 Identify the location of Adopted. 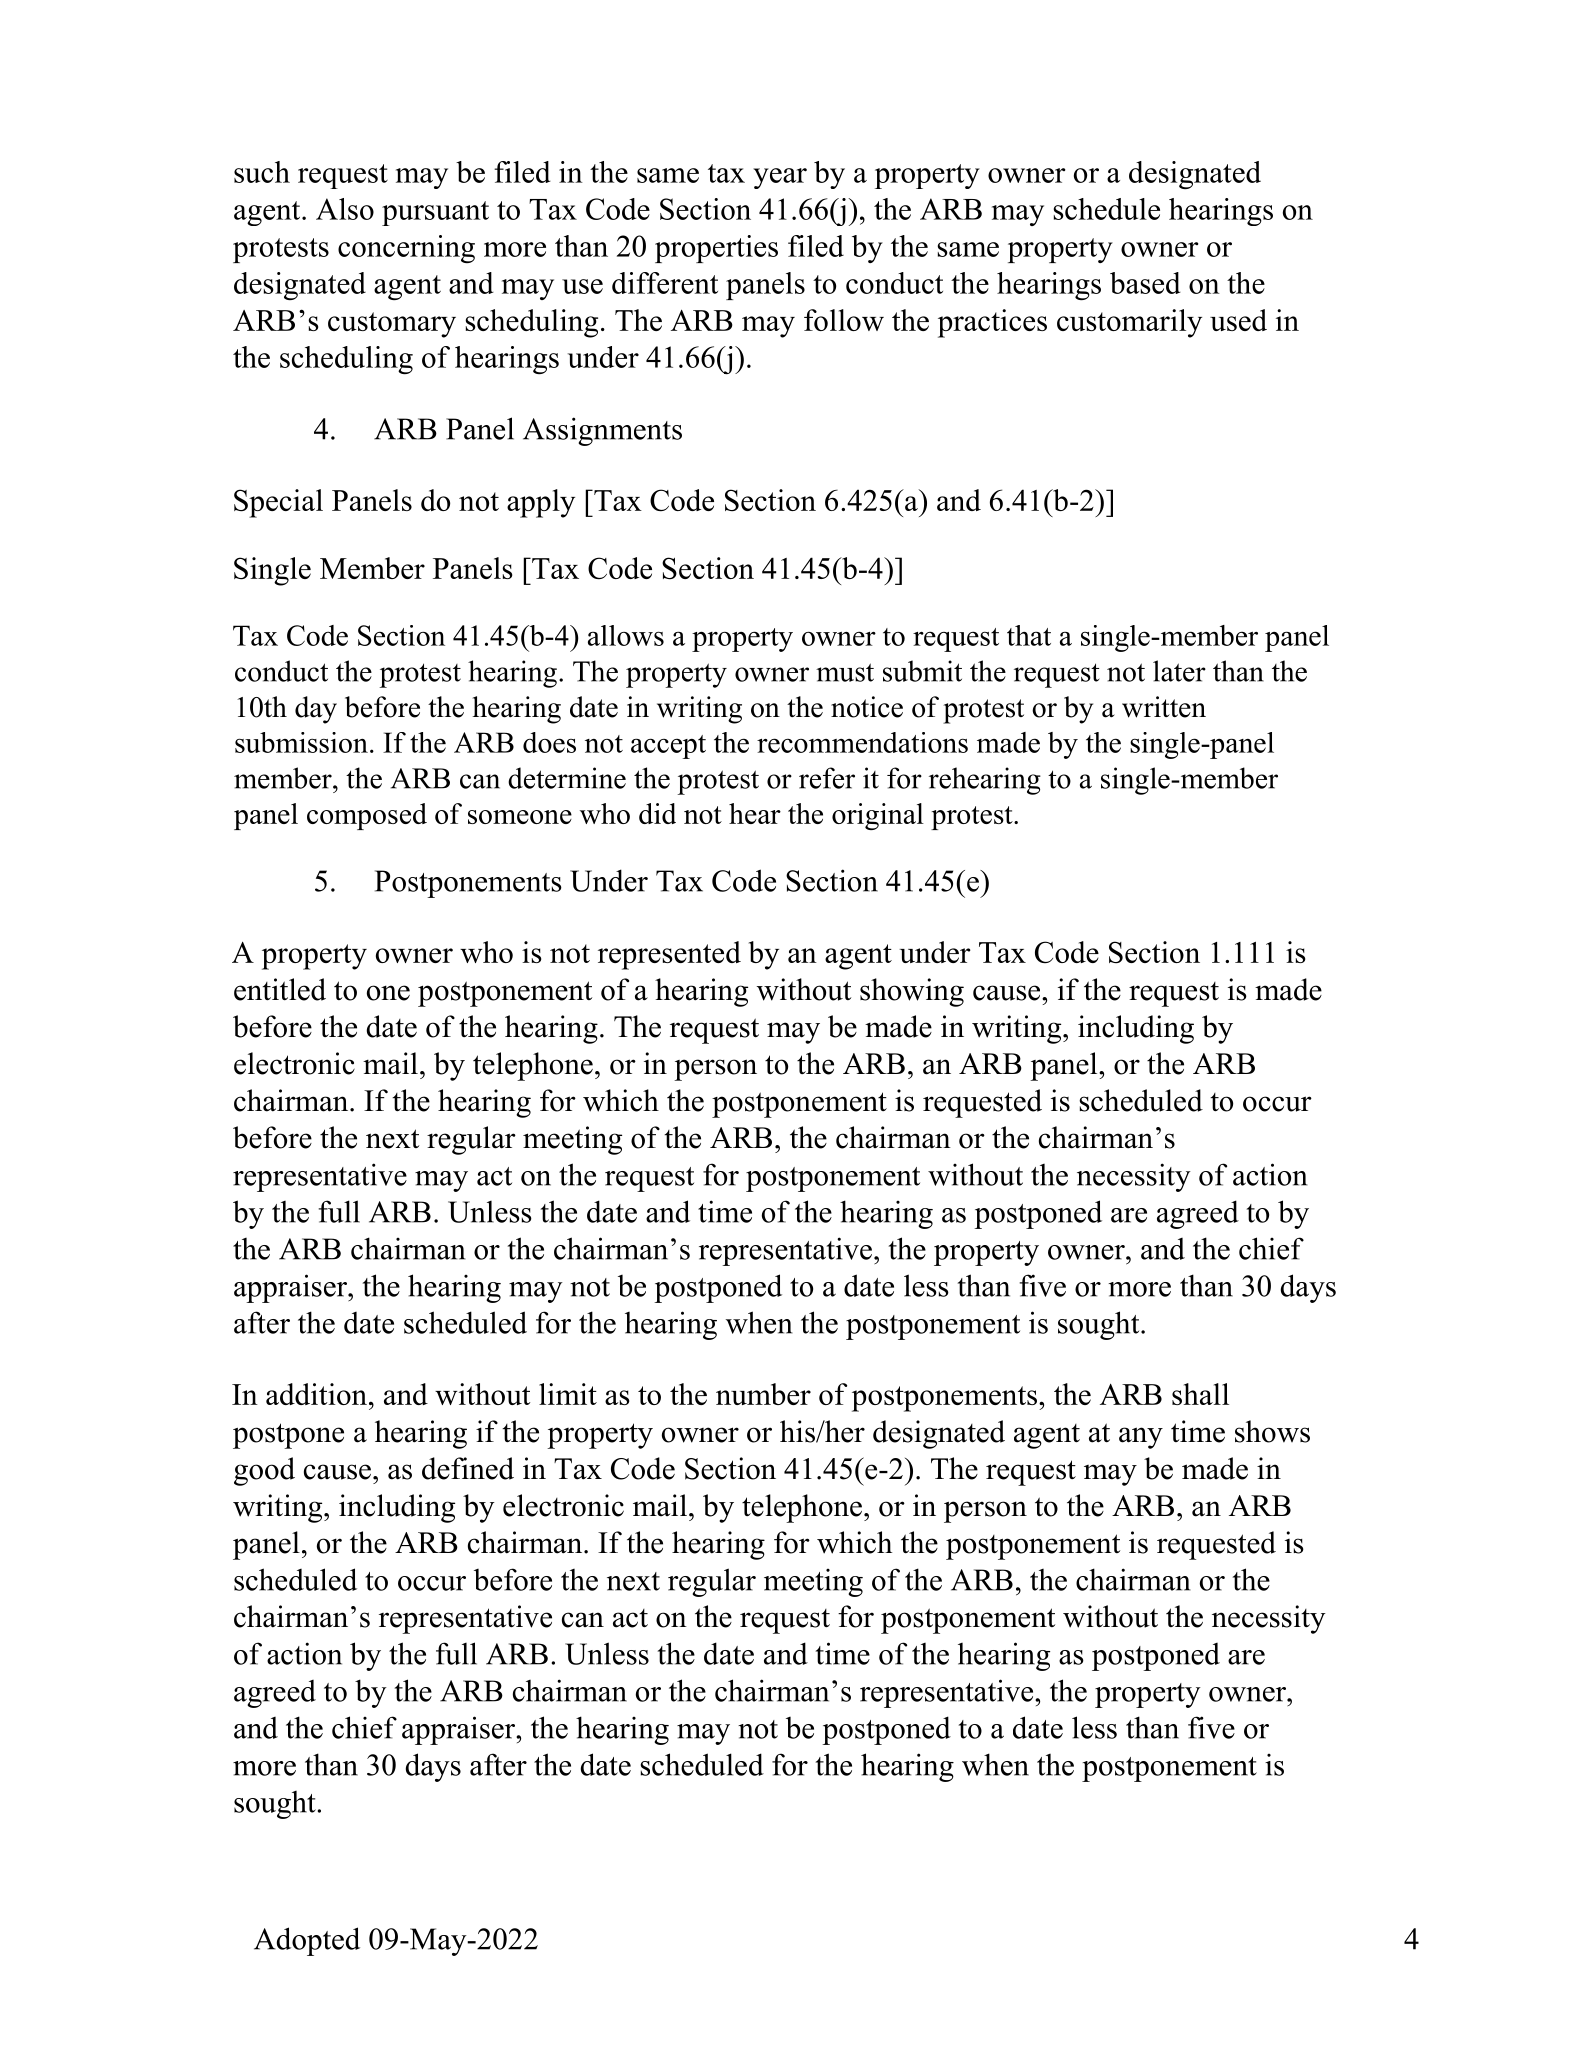
(307, 1941).
